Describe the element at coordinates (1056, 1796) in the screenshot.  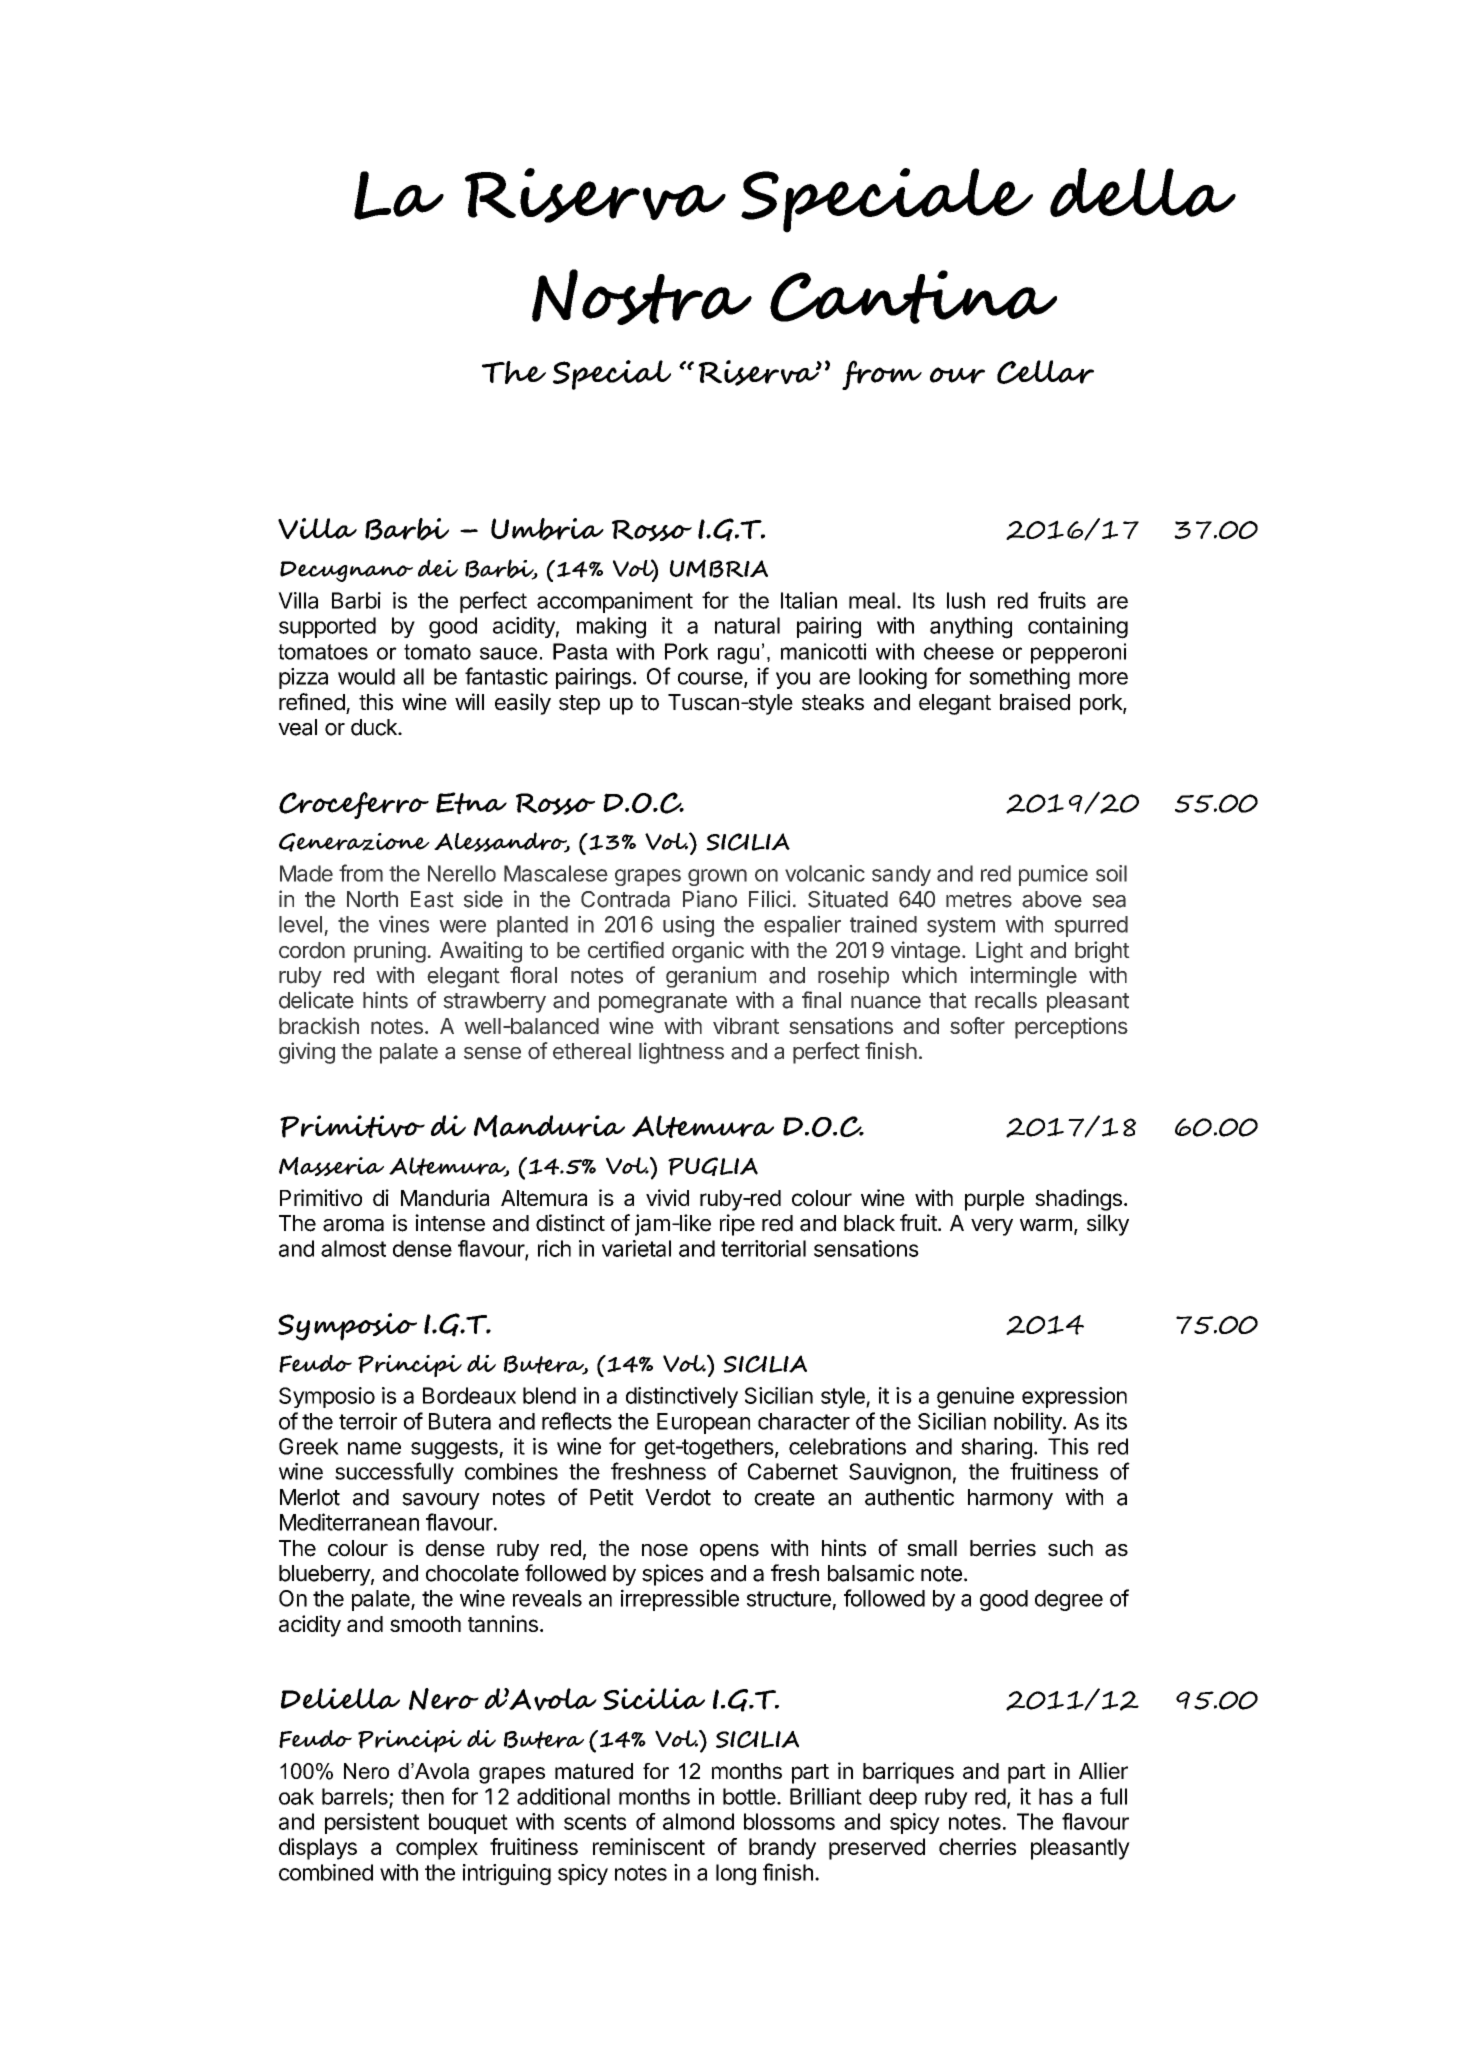
I see `has` at that location.
